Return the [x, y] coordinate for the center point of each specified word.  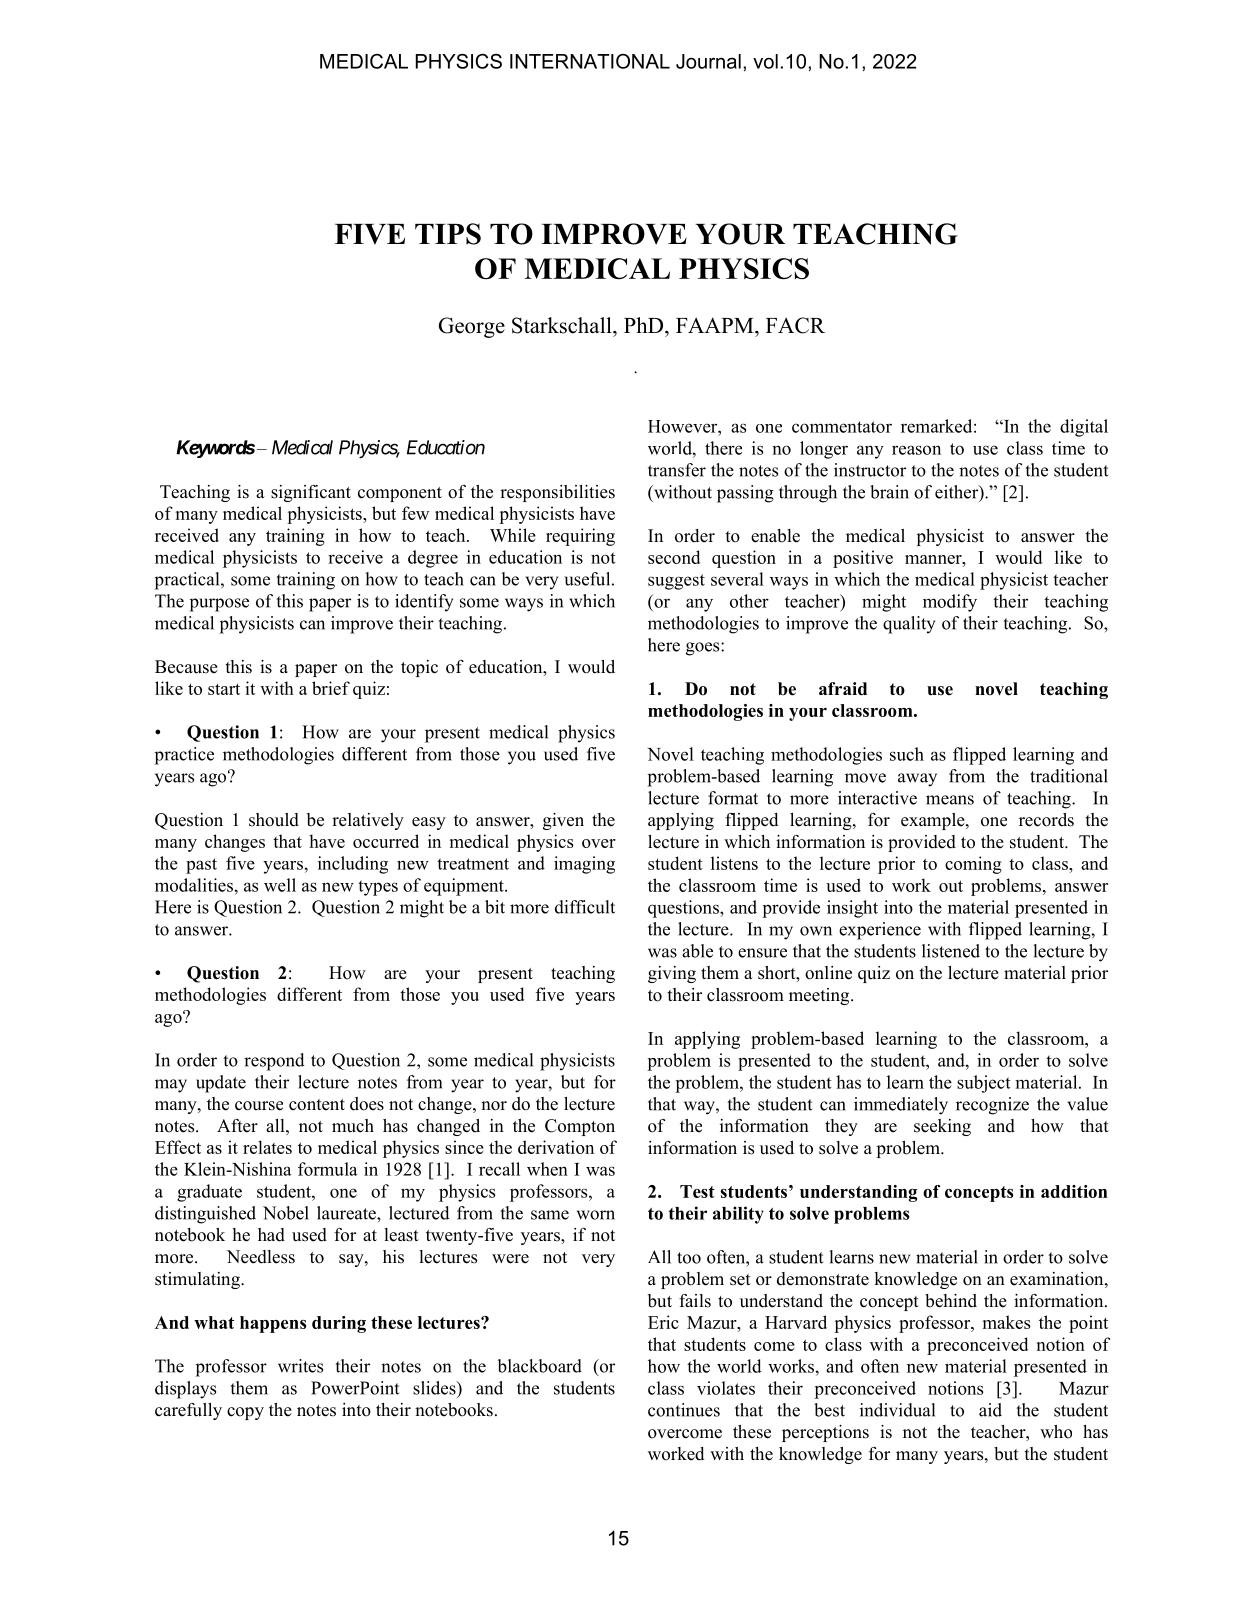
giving [672, 974]
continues [684, 1410]
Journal [708, 61]
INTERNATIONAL [590, 61]
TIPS [448, 234]
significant [311, 493]
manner [934, 559]
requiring [580, 537]
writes [300, 1366]
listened [951, 951]
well [280, 885]
